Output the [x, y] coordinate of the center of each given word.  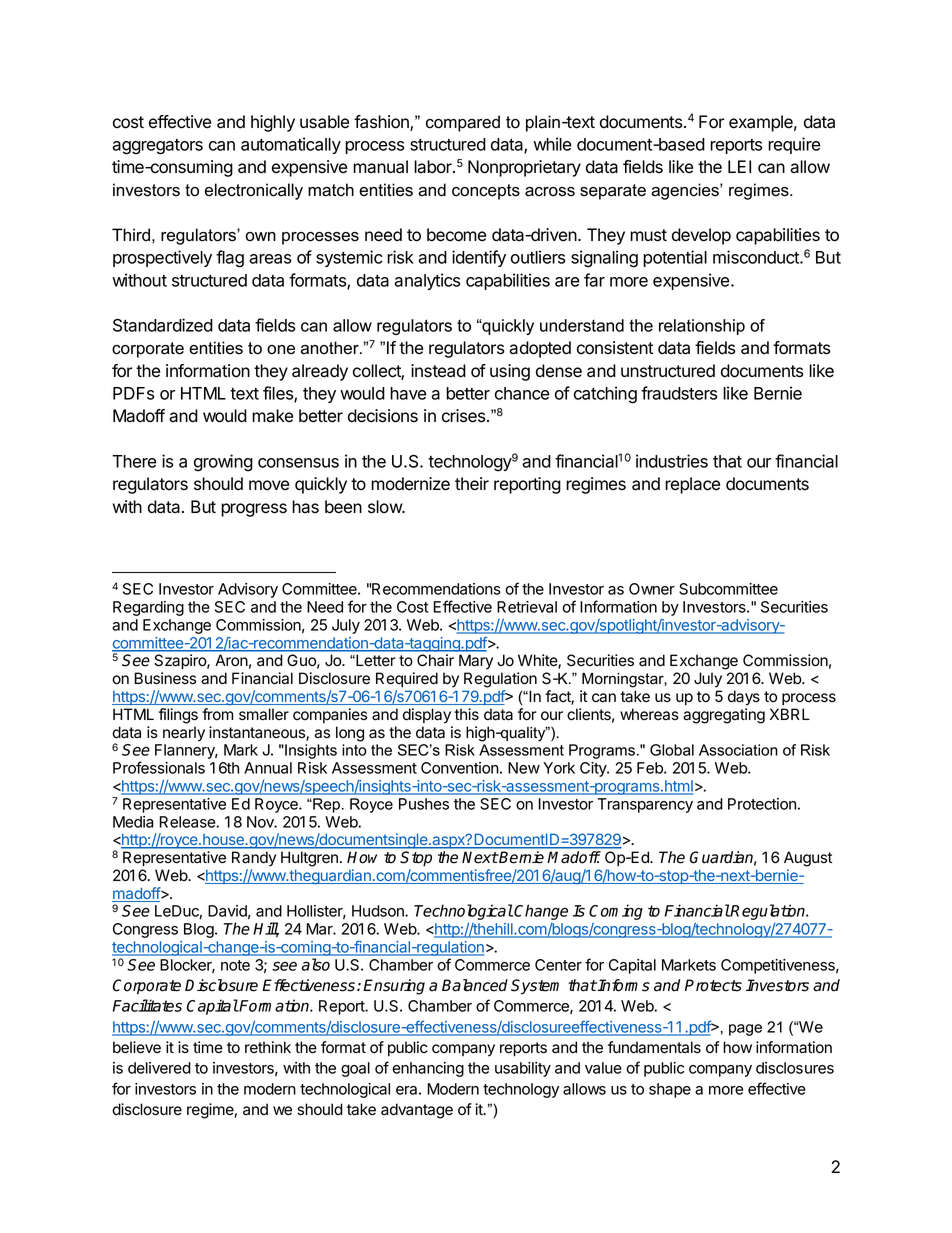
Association [738, 750]
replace [692, 485]
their [472, 484]
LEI [739, 166]
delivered [159, 1068]
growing [223, 463]
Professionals [159, 767]
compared [463, 123]
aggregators [157, 147]
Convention [460, 768]
